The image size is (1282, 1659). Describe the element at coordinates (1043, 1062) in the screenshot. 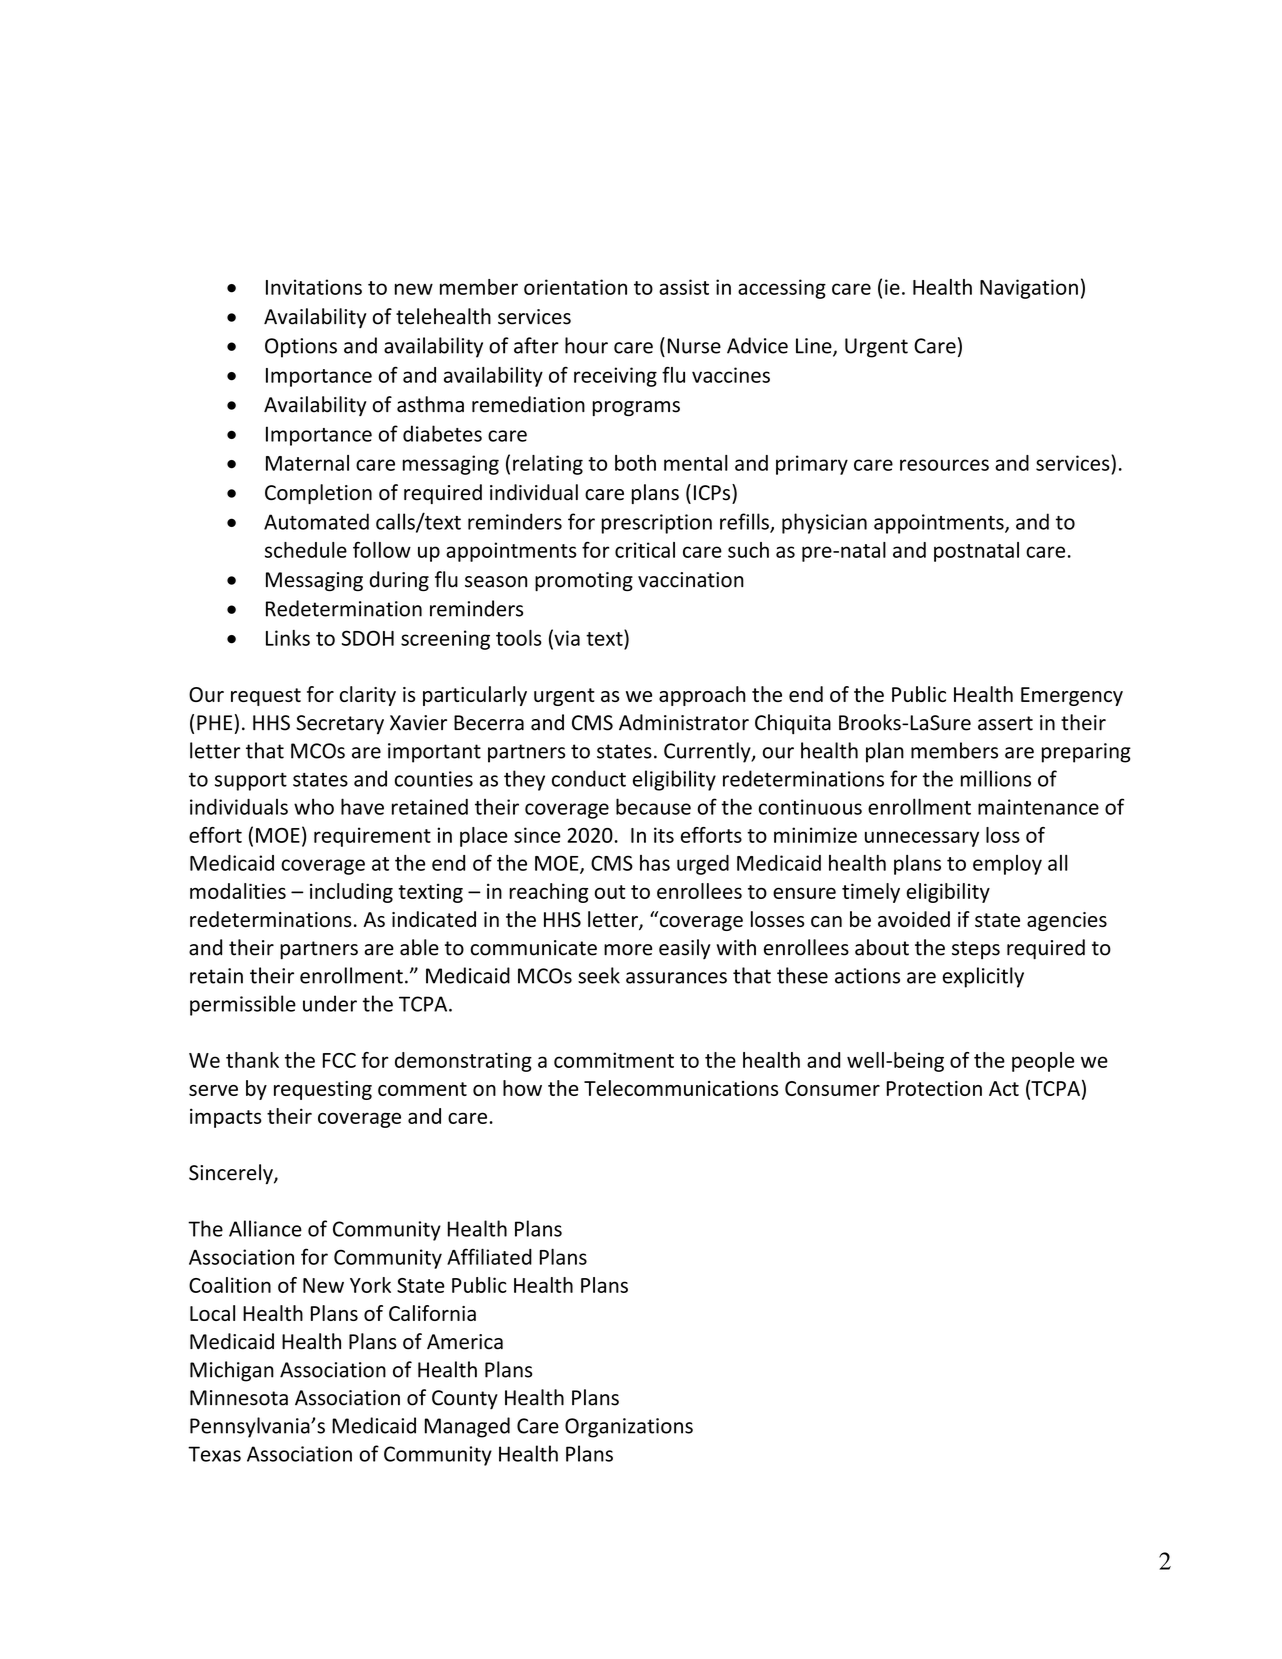

I see `people` at that location.
